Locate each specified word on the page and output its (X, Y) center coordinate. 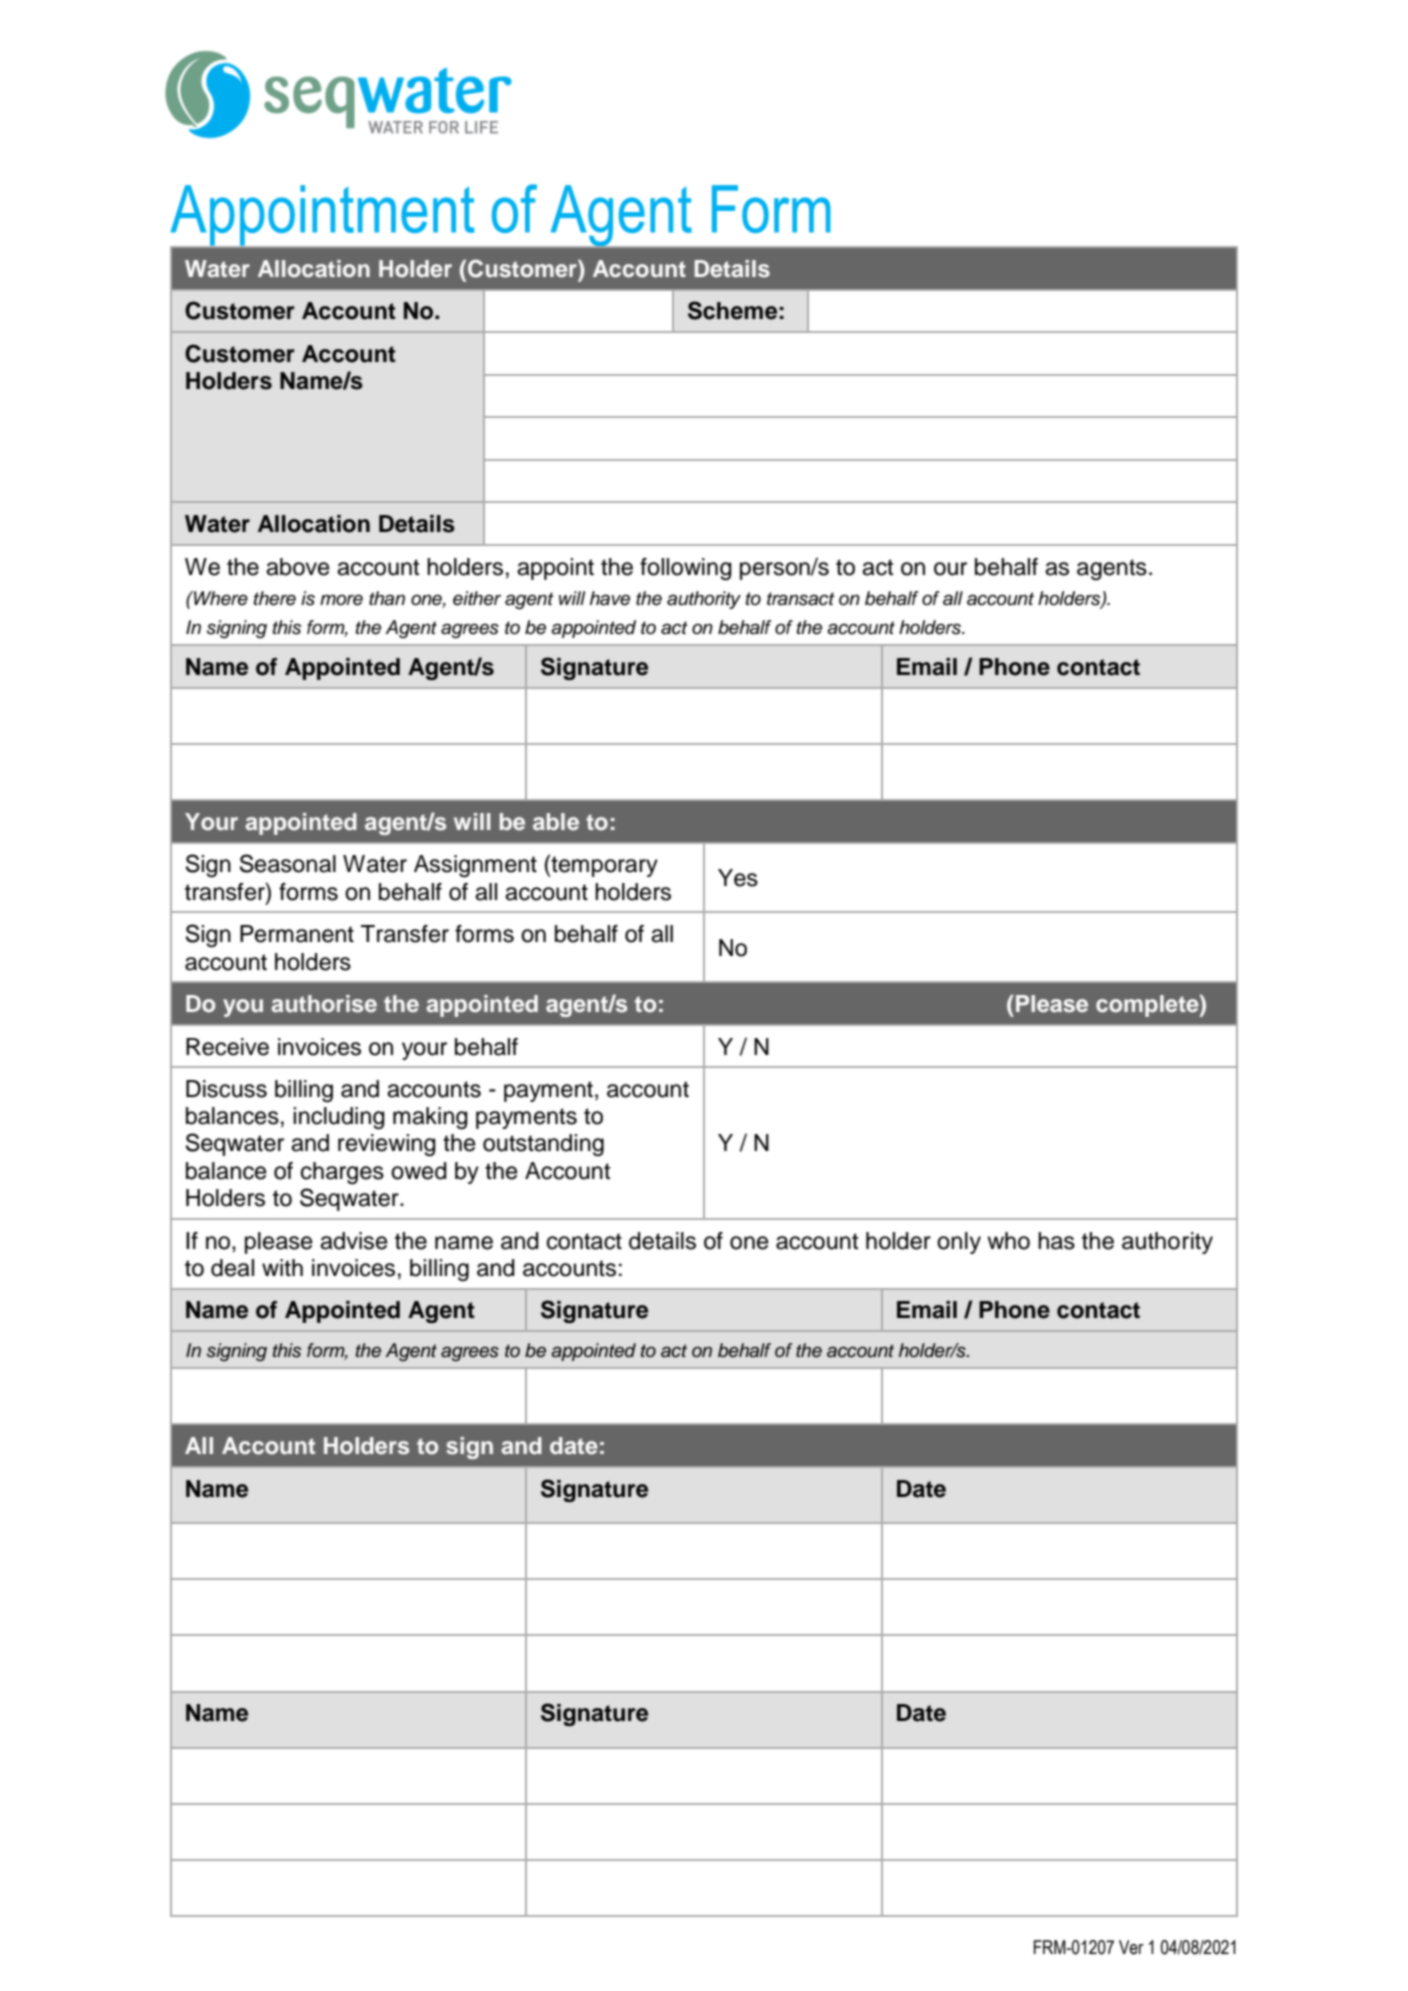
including (339, 1118)
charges (342, 1173)
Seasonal (288, 863)
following (686, 569)
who (1008, 1241)
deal (232, 1268)
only (959, 1243)
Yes (738, 878)
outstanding (543, 1145)
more (341, 600)
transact (801, 599)
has (1056, 1241)
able (556, 821)
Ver (1131, 1947)
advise (354, 1241)
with (282, 1267)
